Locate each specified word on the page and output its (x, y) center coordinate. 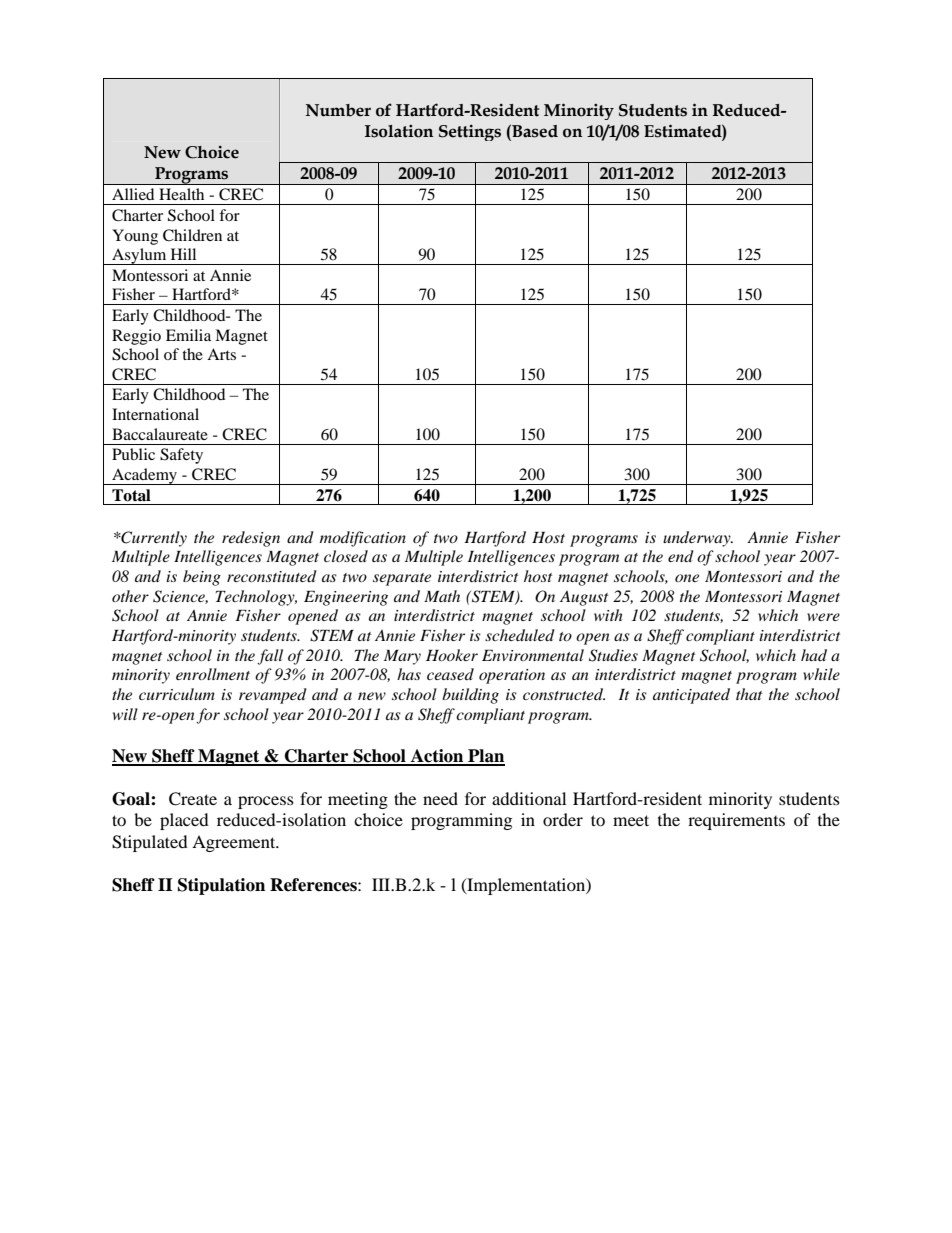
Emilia (188, 335)
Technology (256, 598)
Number (338, 110)
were (823, 617)
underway (698, 539)
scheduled (520, 635)
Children (192, 235)
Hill (183, 254)
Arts (221, 354)
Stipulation (221, 886)
